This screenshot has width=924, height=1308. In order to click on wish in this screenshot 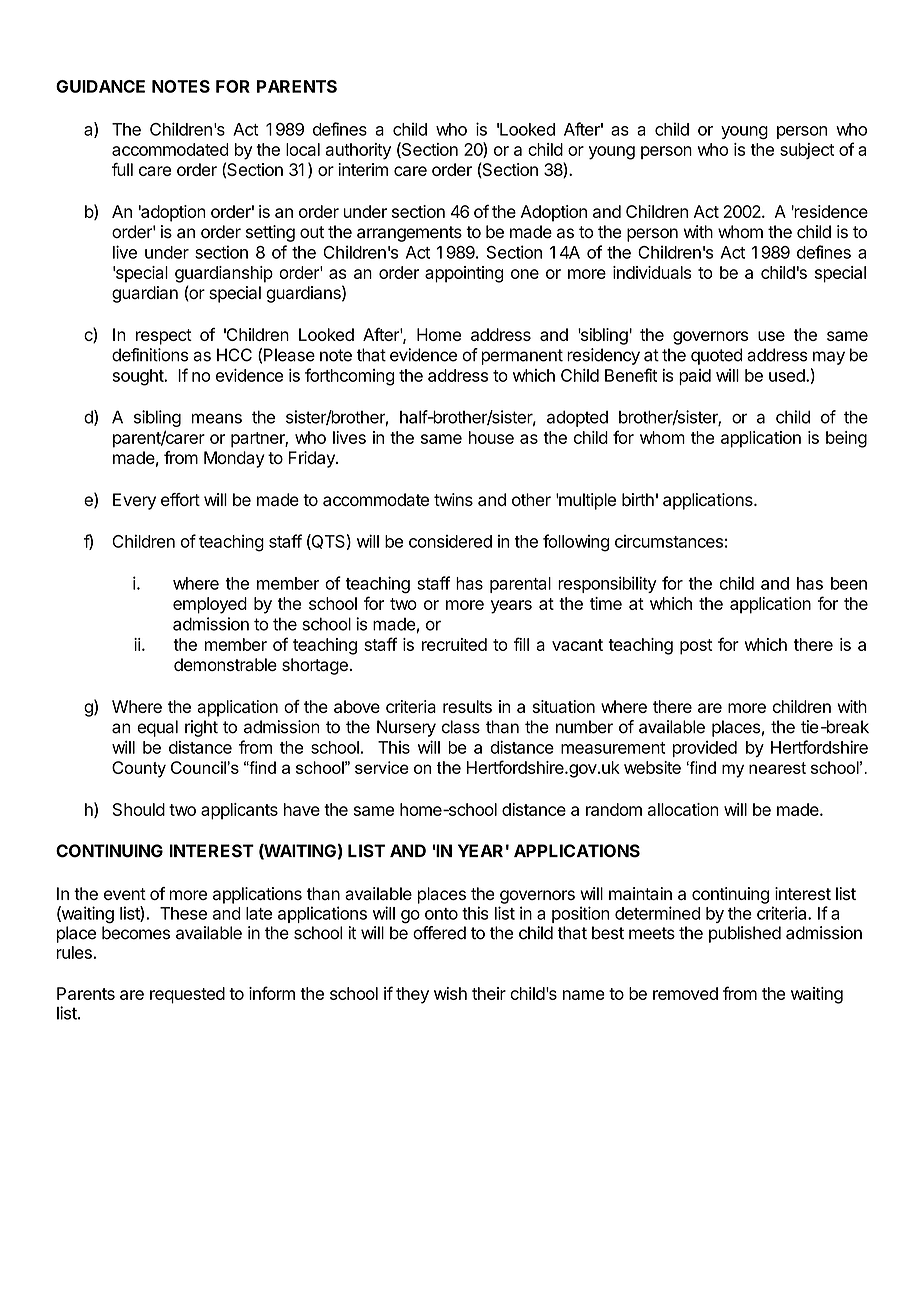, I will do `click(450, 993)`.
